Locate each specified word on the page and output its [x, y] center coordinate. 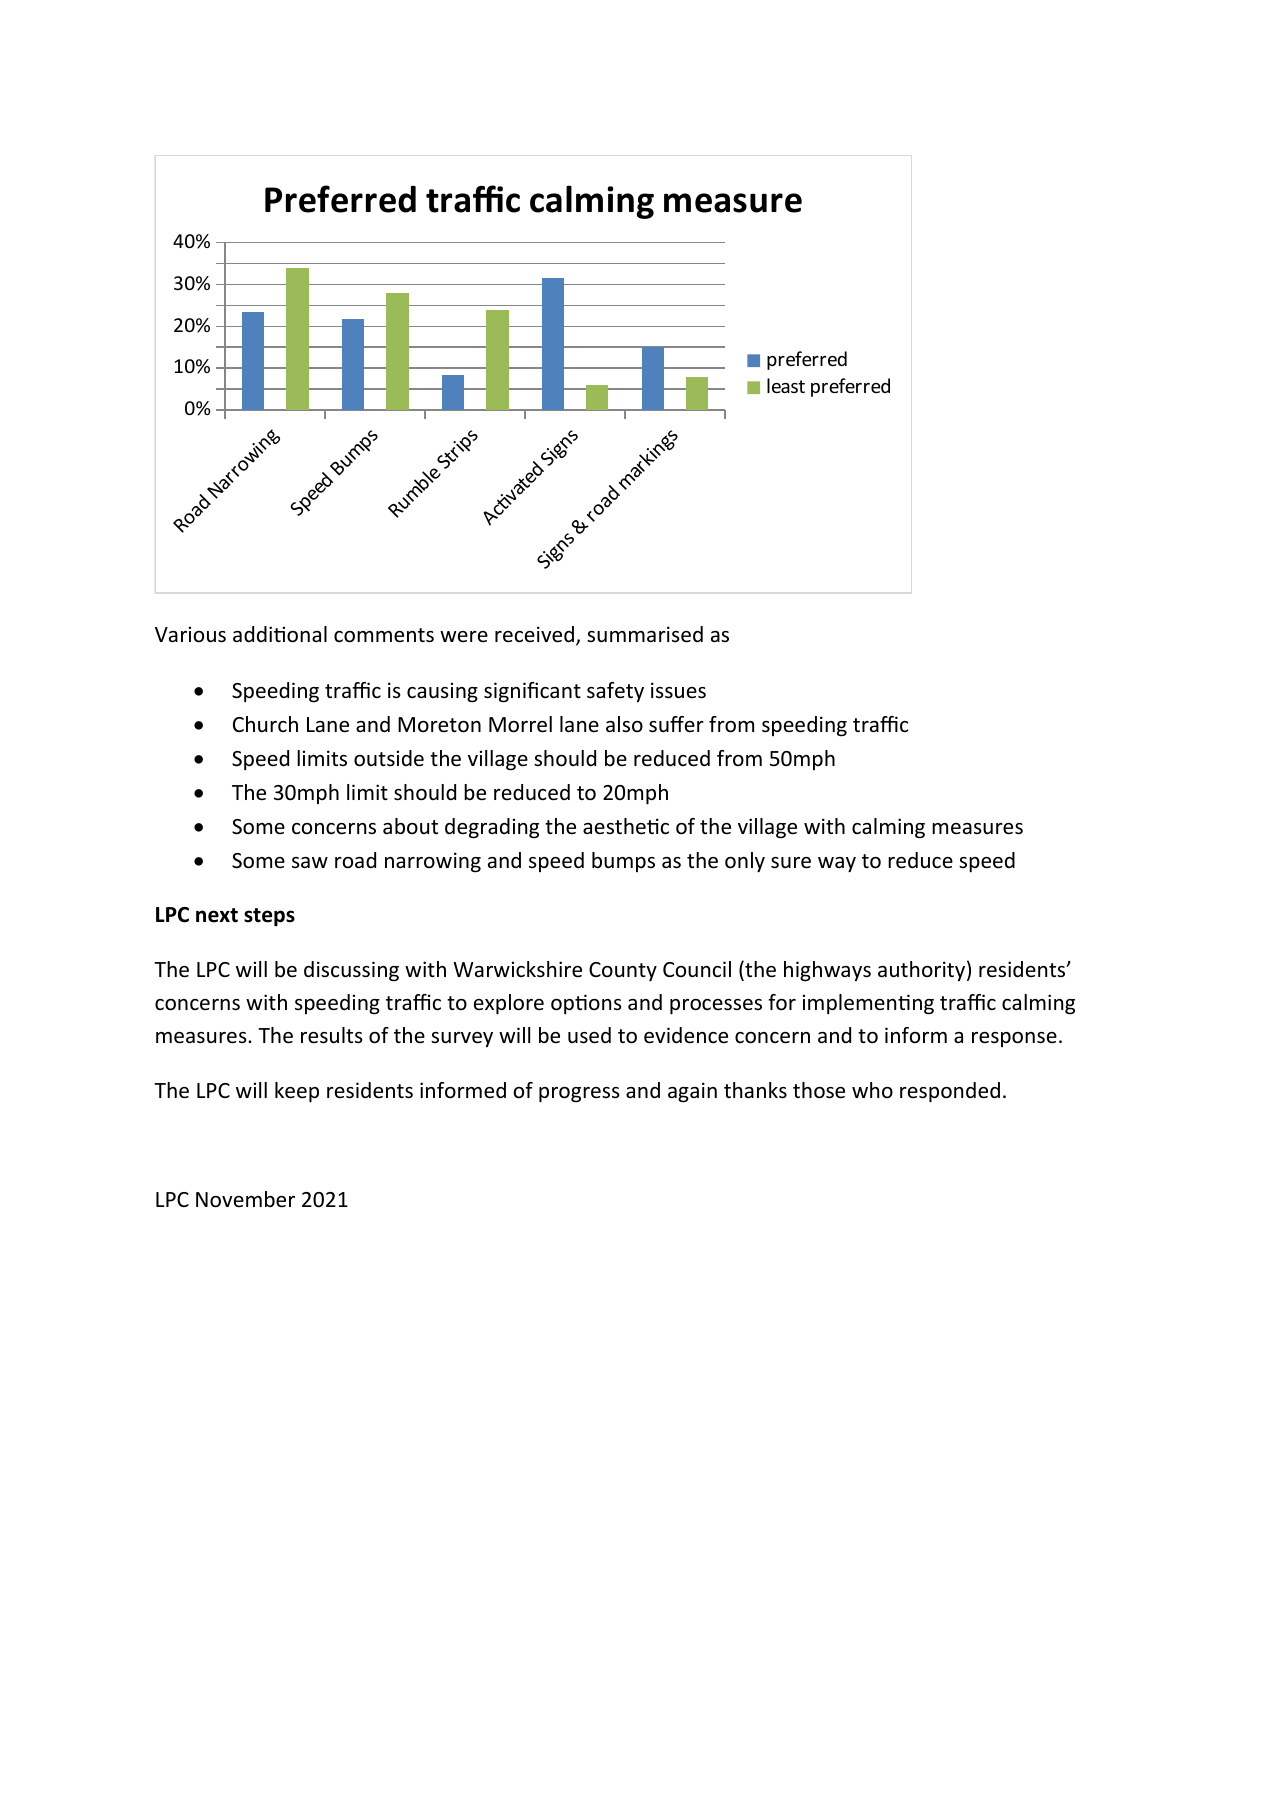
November [245, 1199]
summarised [645, 634]
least [786, 385]
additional [280, 634]
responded [950, 1092]
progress [579, 1095]
